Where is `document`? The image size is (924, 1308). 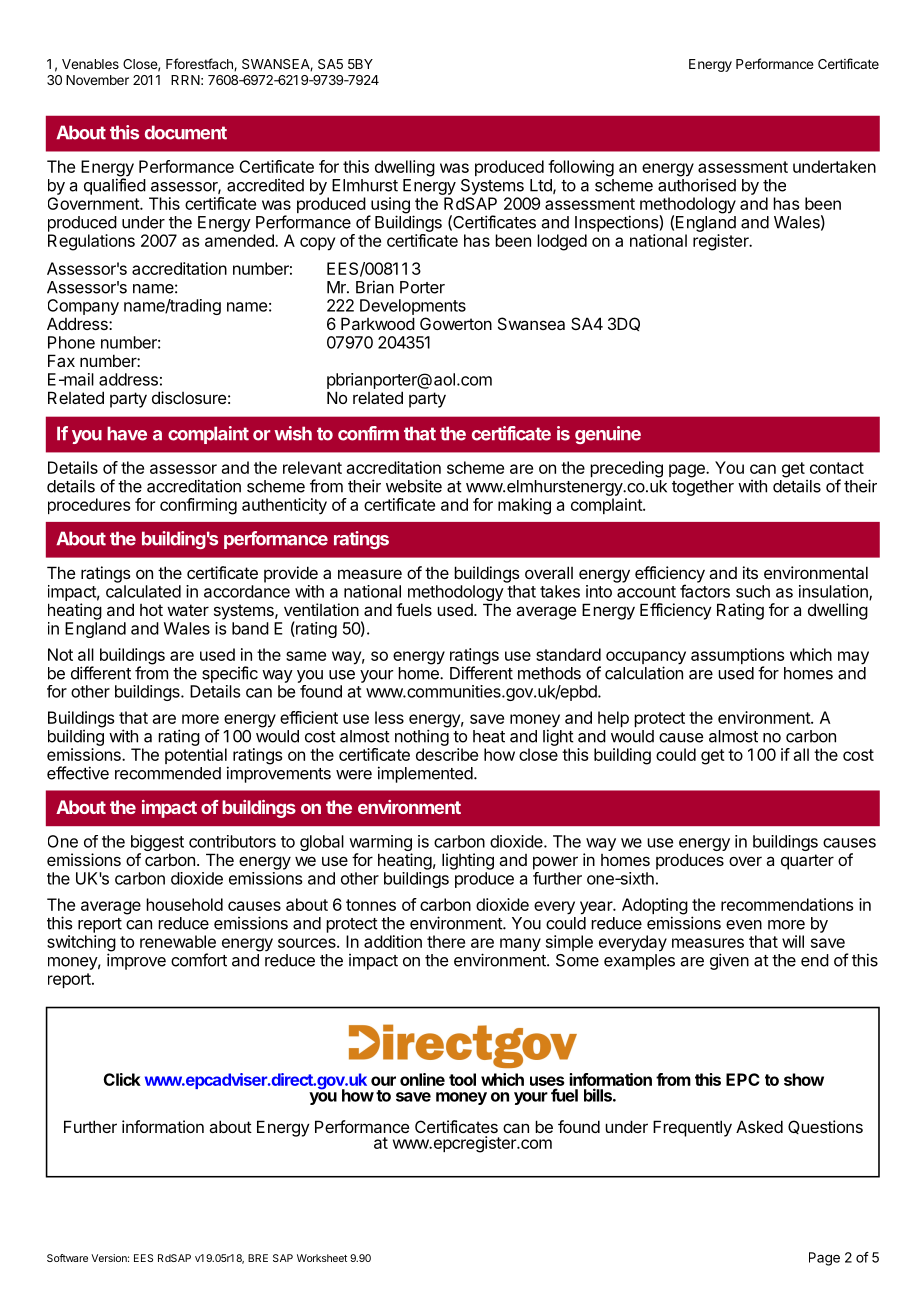
document is located at coordinates (186, 132).
